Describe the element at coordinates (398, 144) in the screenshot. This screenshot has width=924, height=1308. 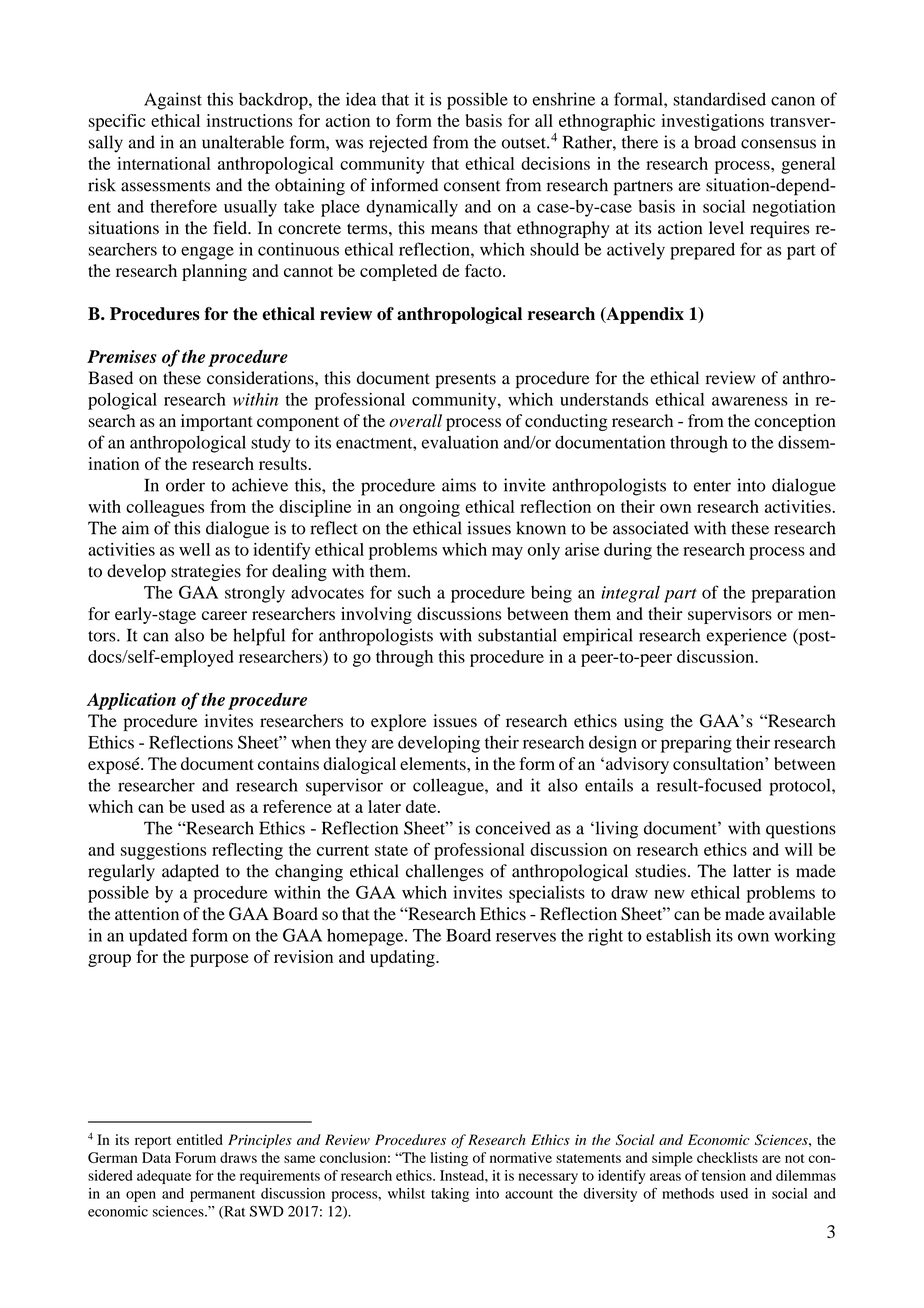
I see `rejected` at that location.
